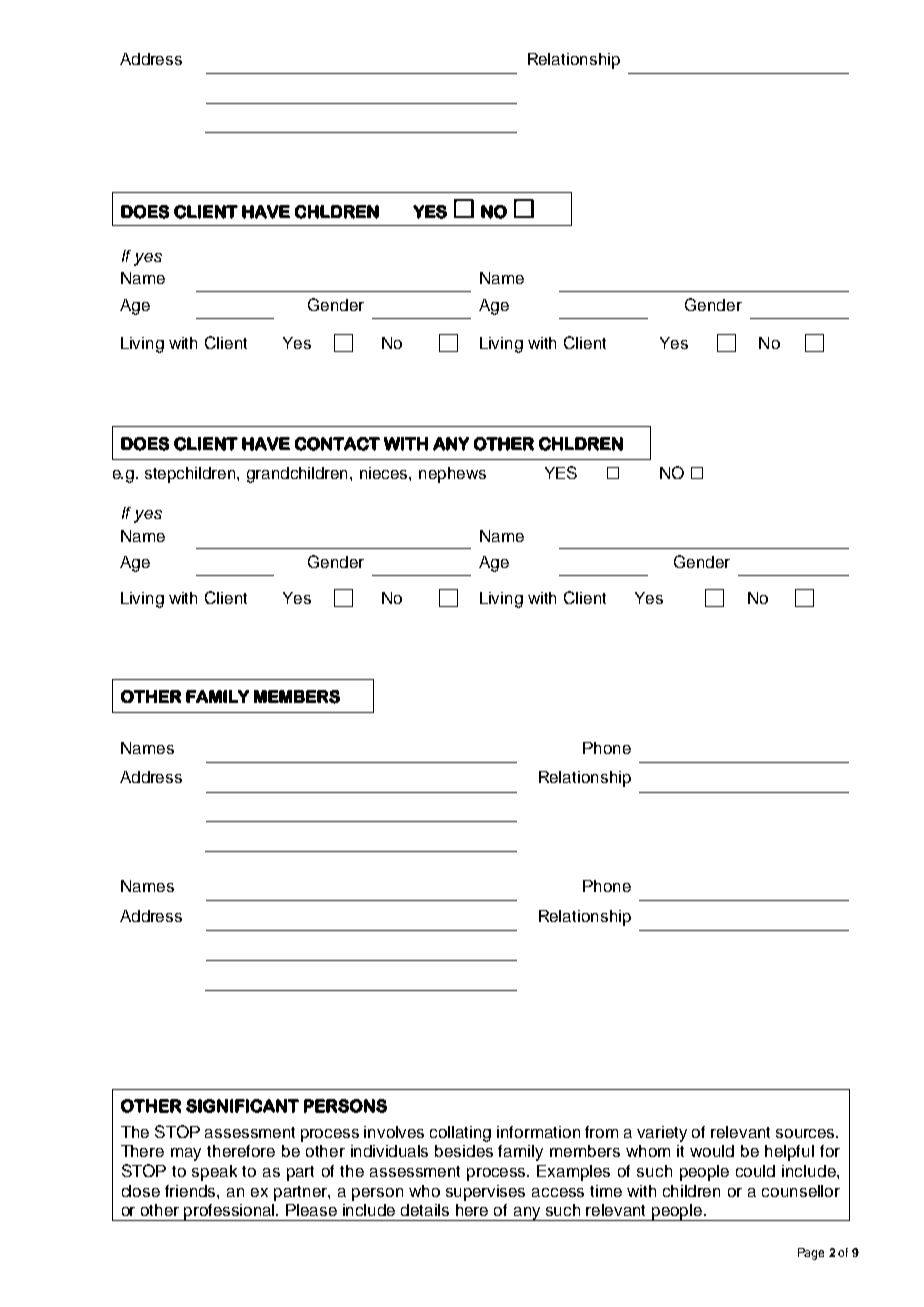  I want to click on besides, so click(464, 1151).
